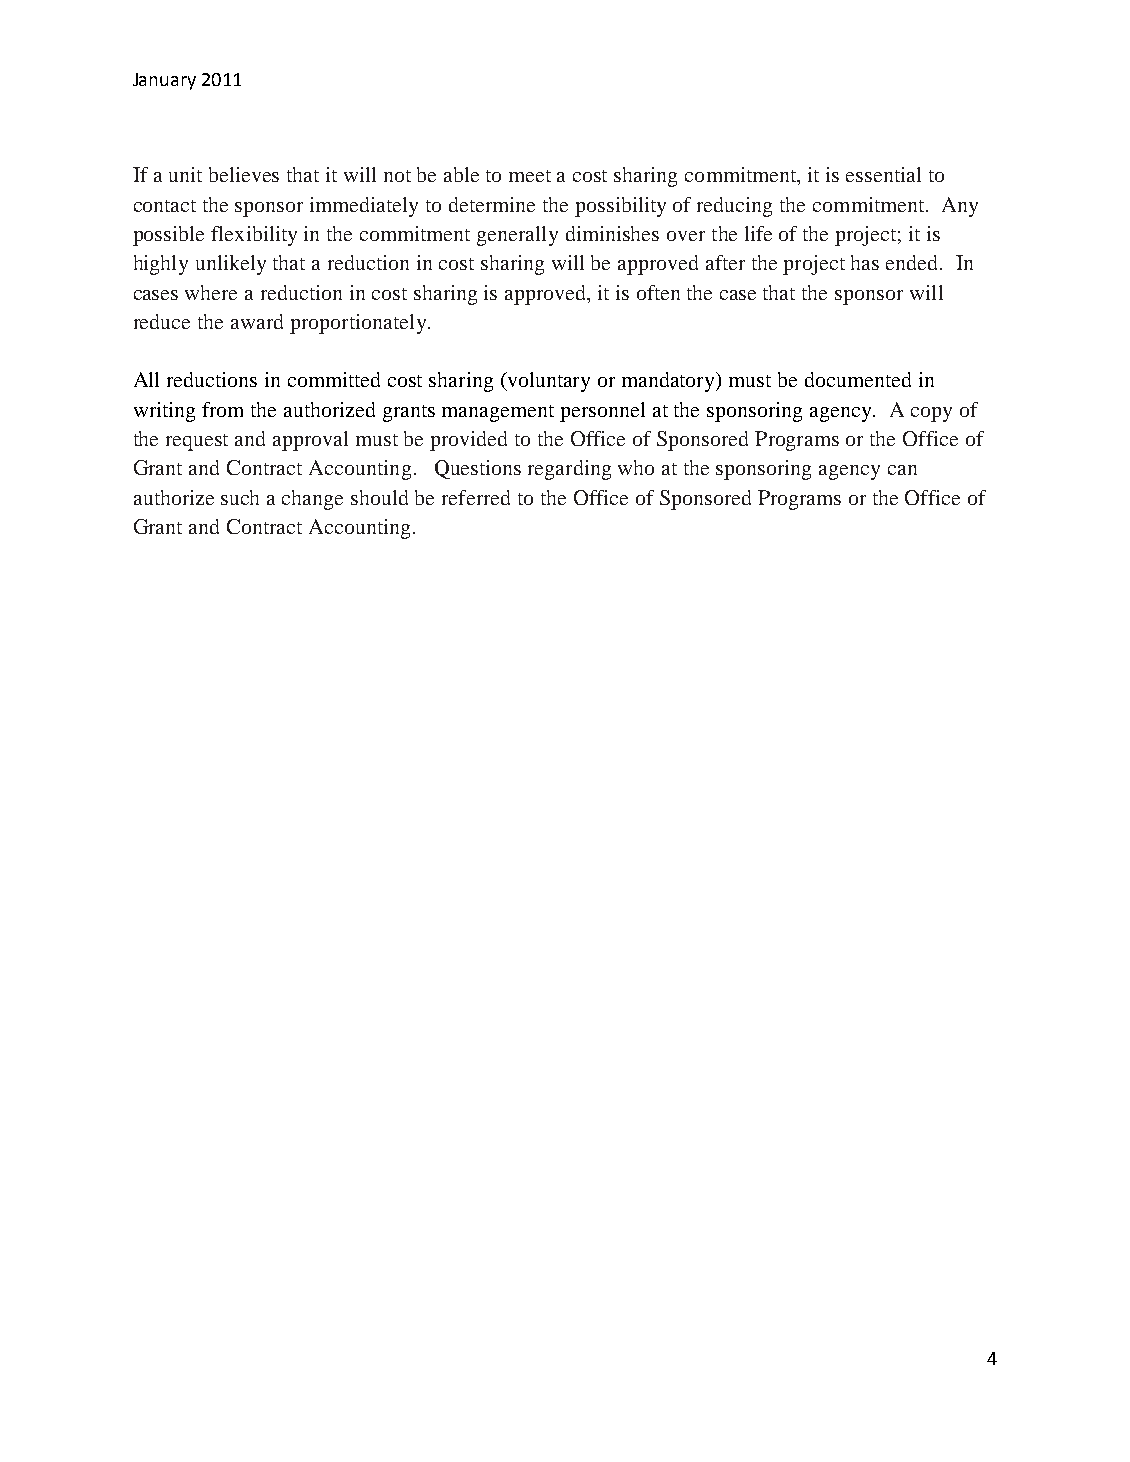 This page has width=1130, height=1462. Describe the element at coordinates (960, 207) in the page. I see `Any` at that location.
